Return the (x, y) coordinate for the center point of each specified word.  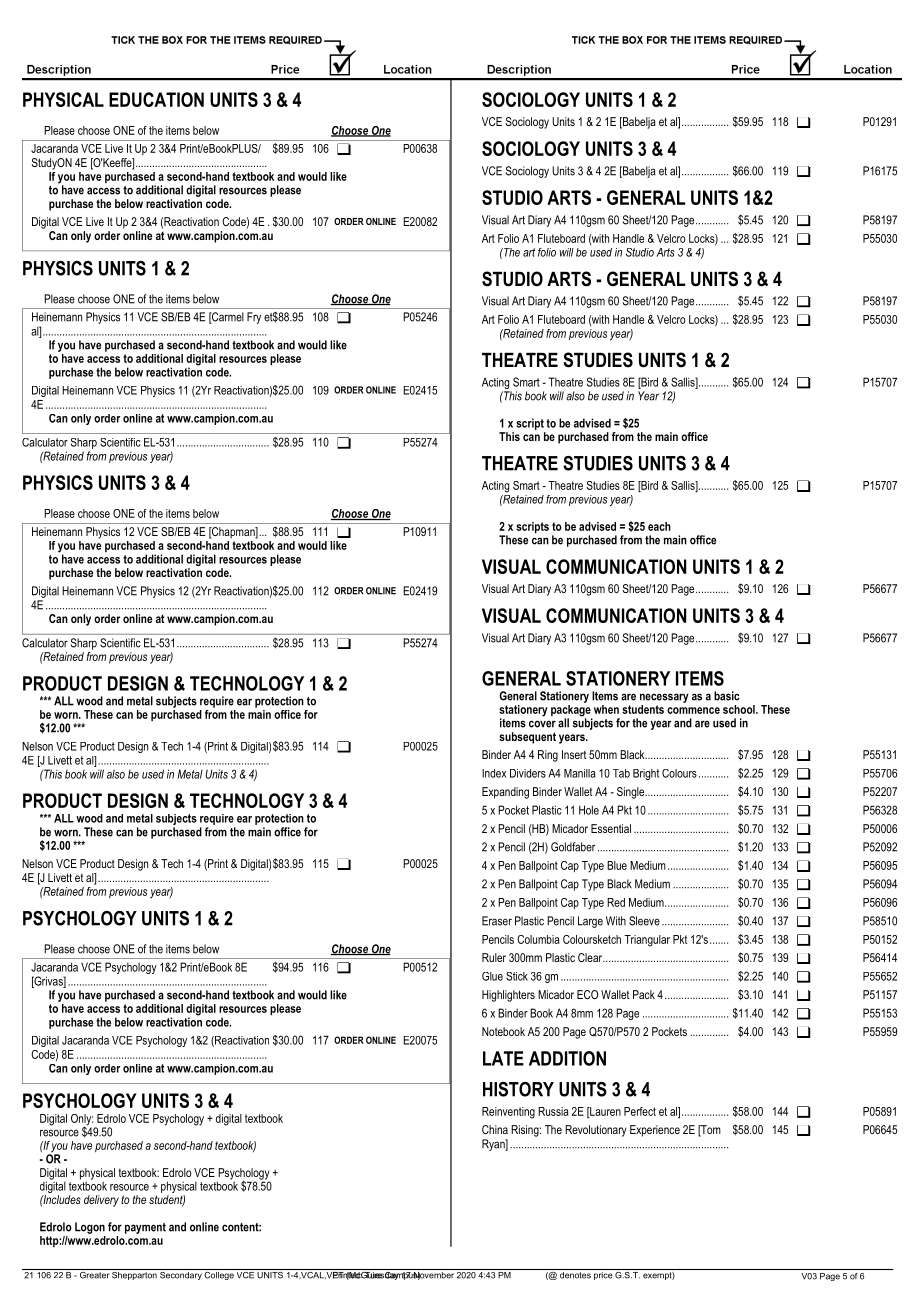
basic (727, 696)
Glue (492, 976)
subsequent (527, 738)
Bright (646, 774)
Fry (254, 318)
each (659, 526)
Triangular (647, 941)
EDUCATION (156, 99)
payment (145, 1228)
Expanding (505, 793)
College (219, 1274)
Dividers (528, 773)
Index (494, 773)
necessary (664, 698)
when (606, 709)
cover (542, 724)
